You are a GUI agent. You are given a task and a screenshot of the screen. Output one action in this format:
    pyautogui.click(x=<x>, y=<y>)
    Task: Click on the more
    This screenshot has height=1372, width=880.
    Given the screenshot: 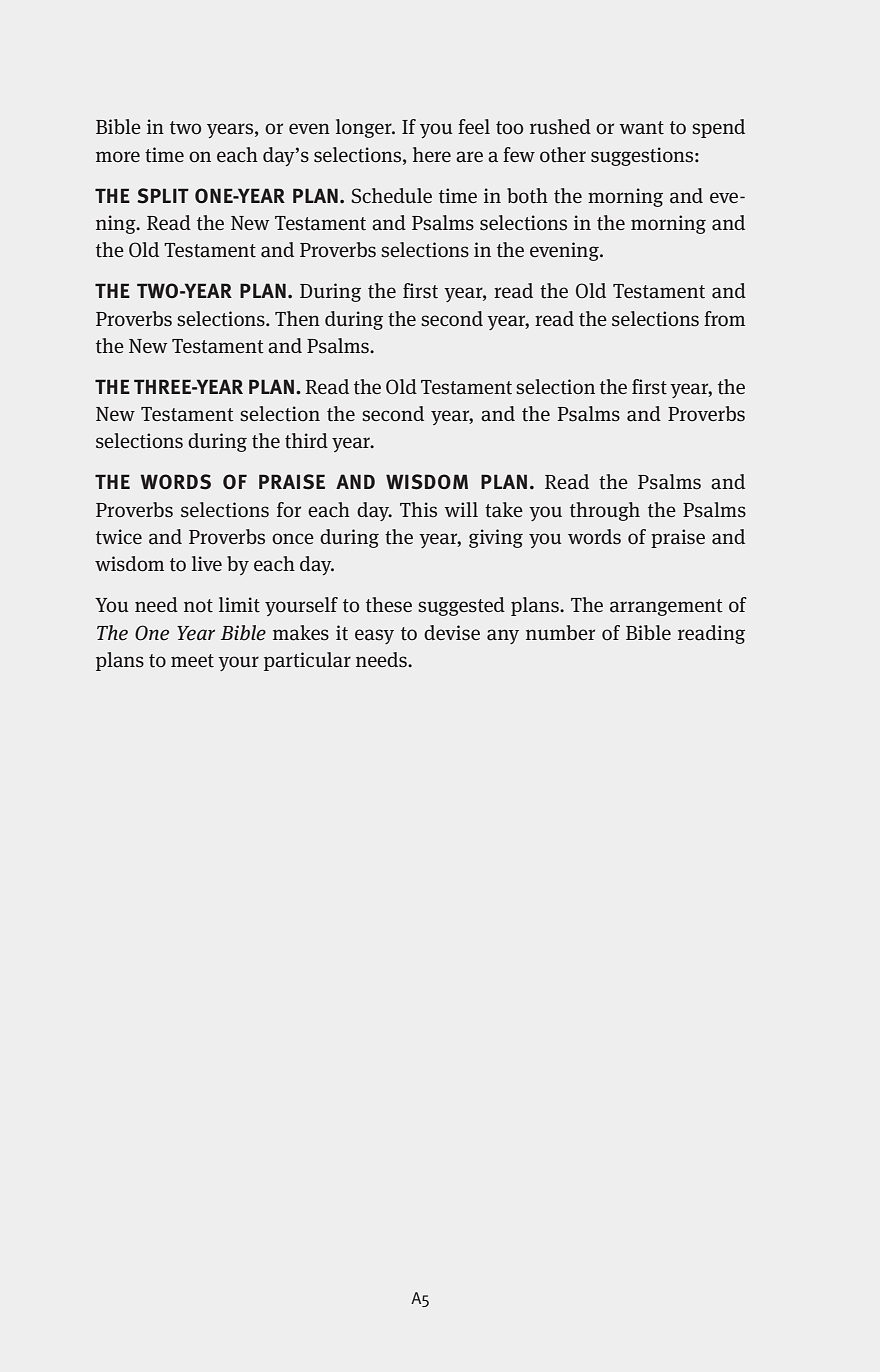 What is the action you would take?
    pyautogui.click(x=118, y=157)
